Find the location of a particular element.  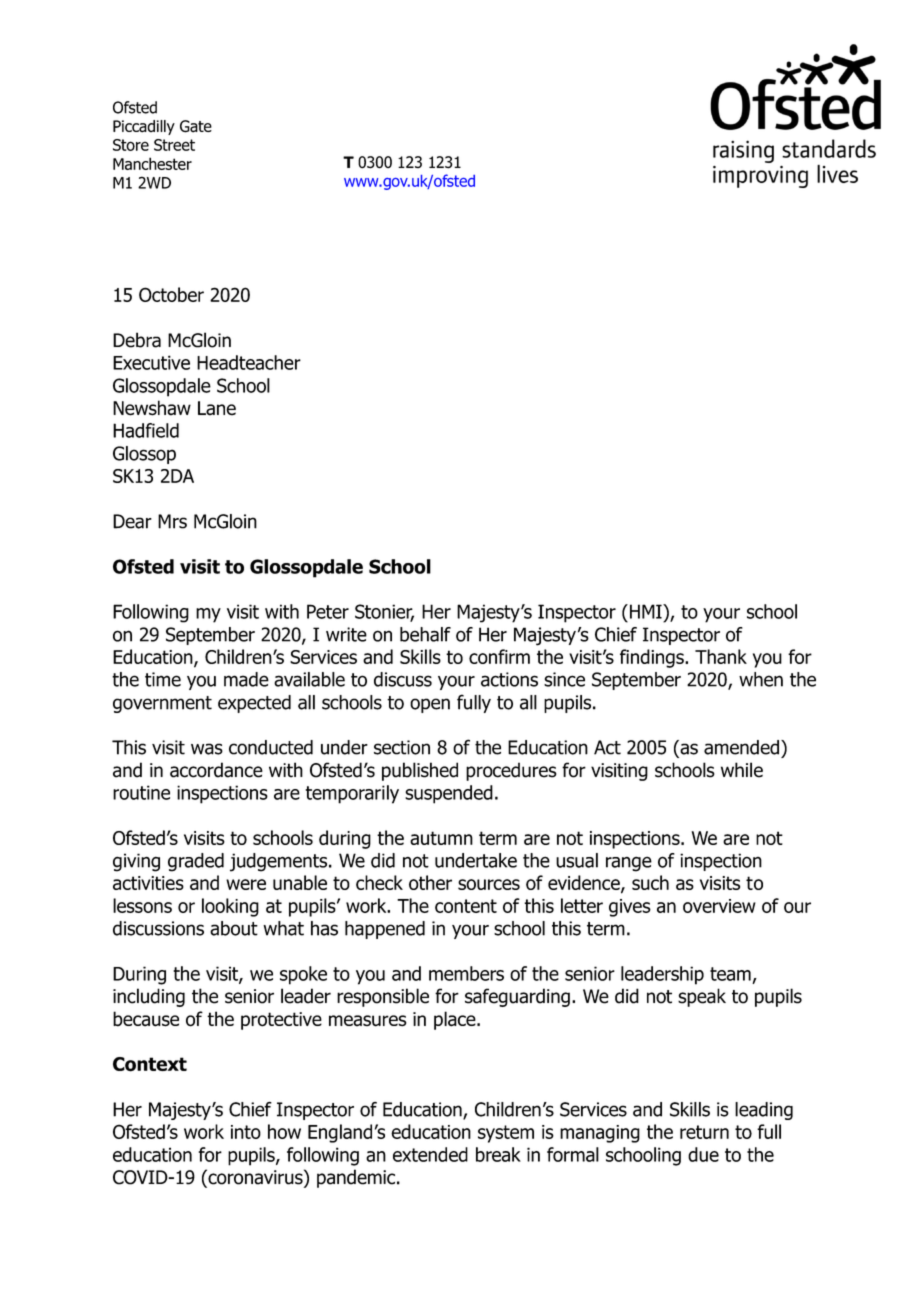

Manchester is located at coordinates (152, 163).
